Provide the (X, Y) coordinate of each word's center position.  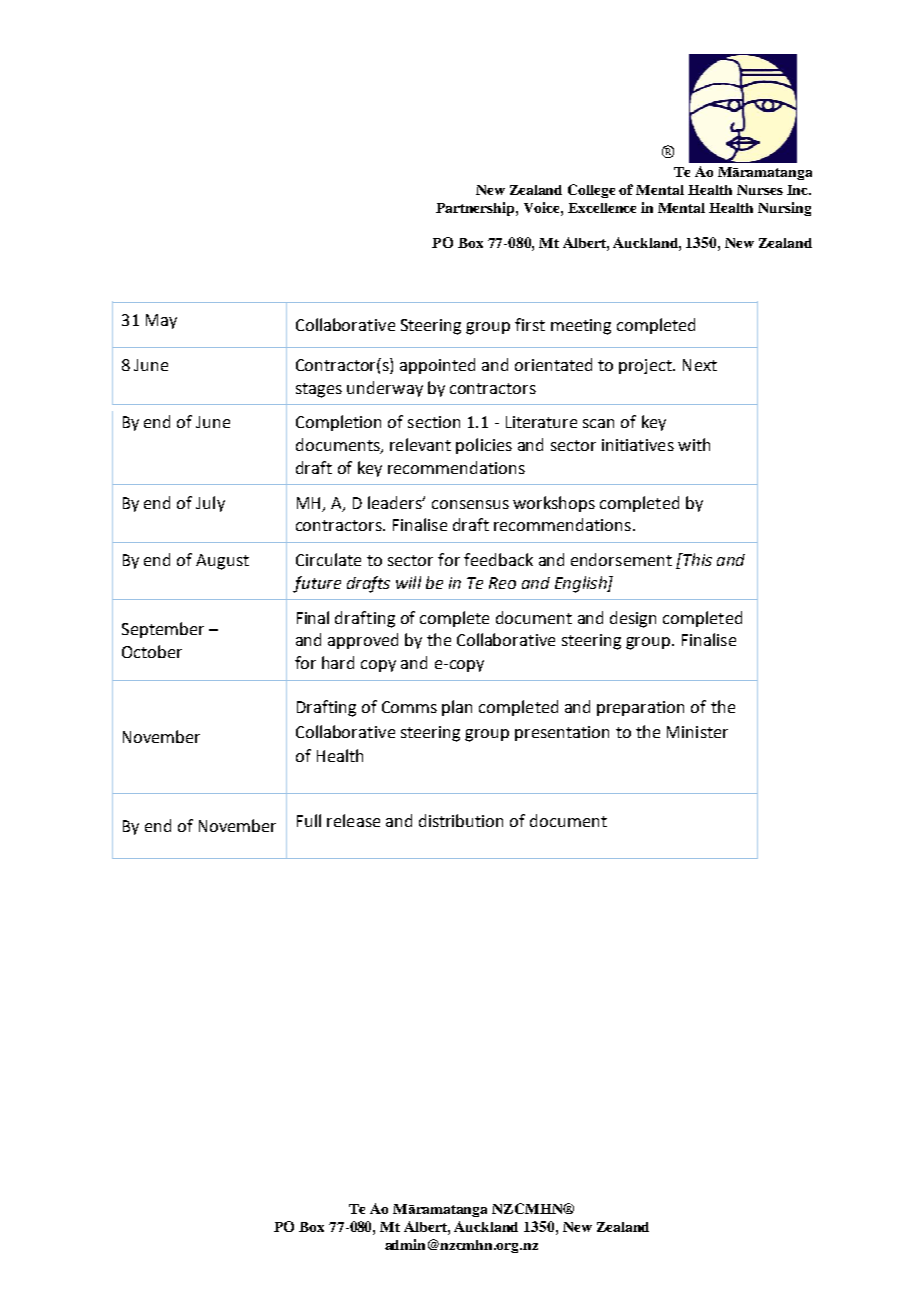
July (210, 504)
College (591, 191)
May (161, 321)
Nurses (760, 190)
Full (309, 820)
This (696, 559)
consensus (470, 504)
